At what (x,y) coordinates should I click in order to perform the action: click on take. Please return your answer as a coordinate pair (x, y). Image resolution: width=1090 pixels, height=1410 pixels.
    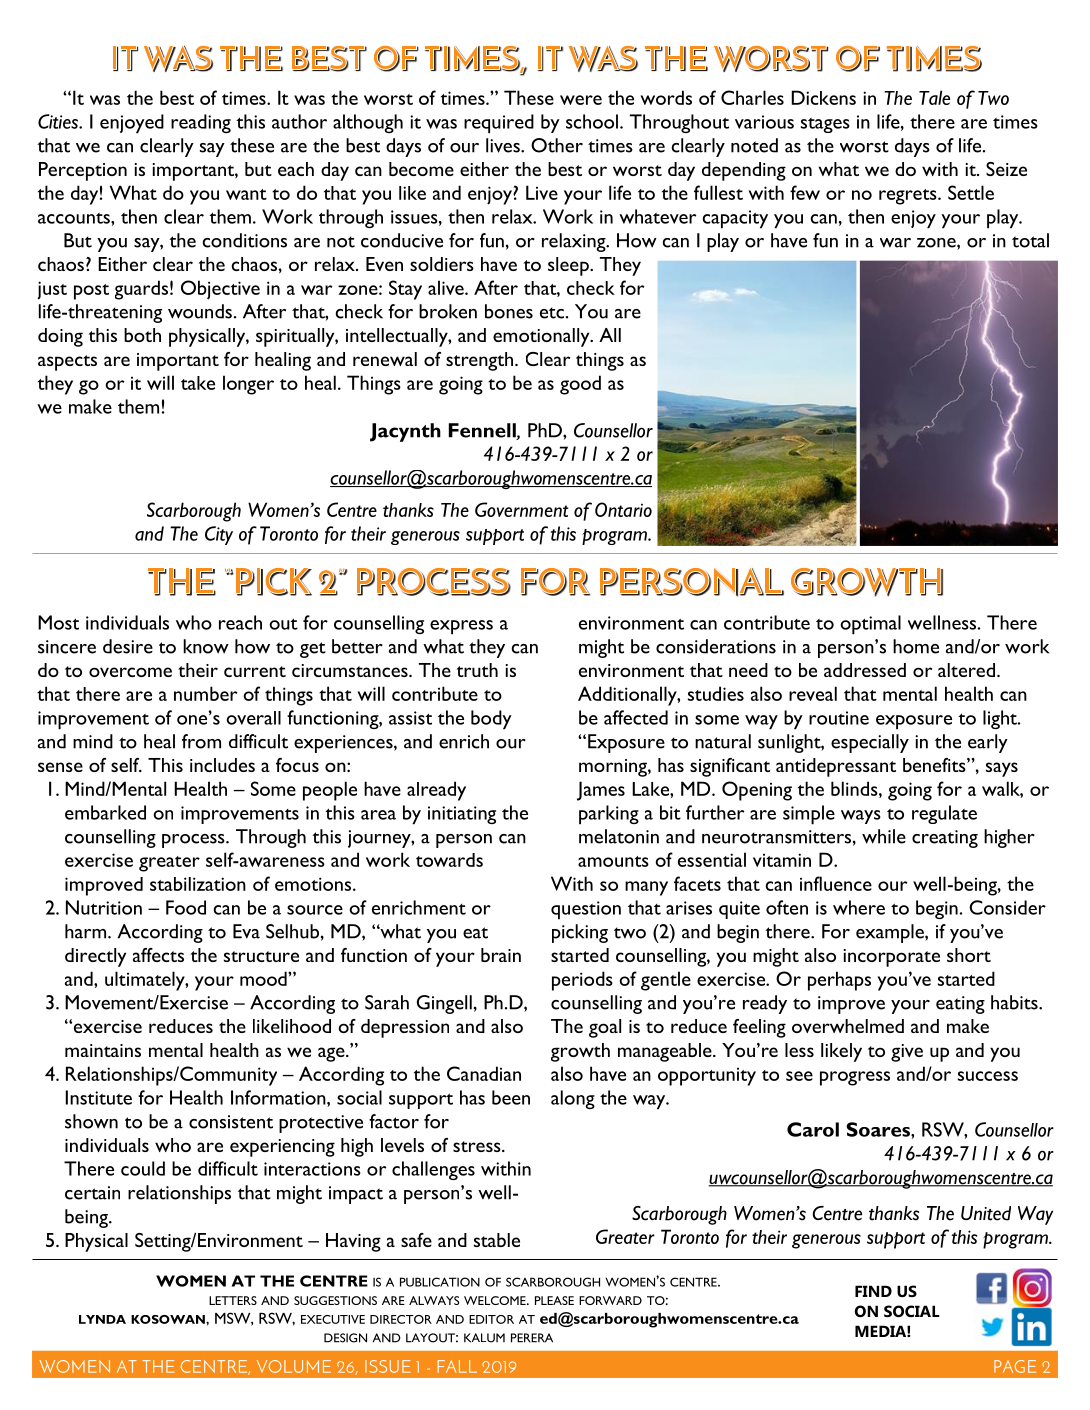
    Looking at the image, I should click on (198, 383).
